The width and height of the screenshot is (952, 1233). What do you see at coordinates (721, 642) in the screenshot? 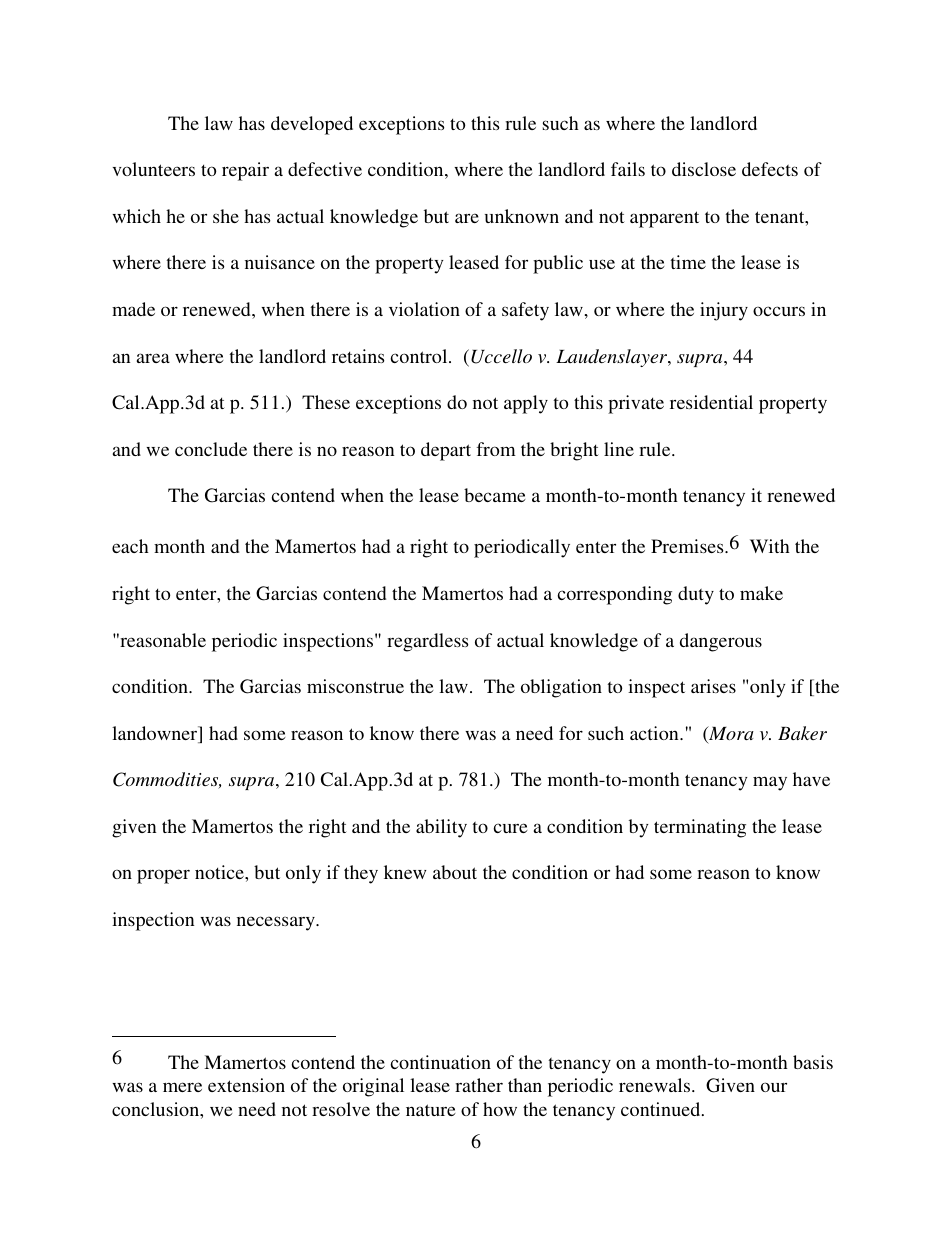
I see `dangerous` at bounding box center [721, 642].
